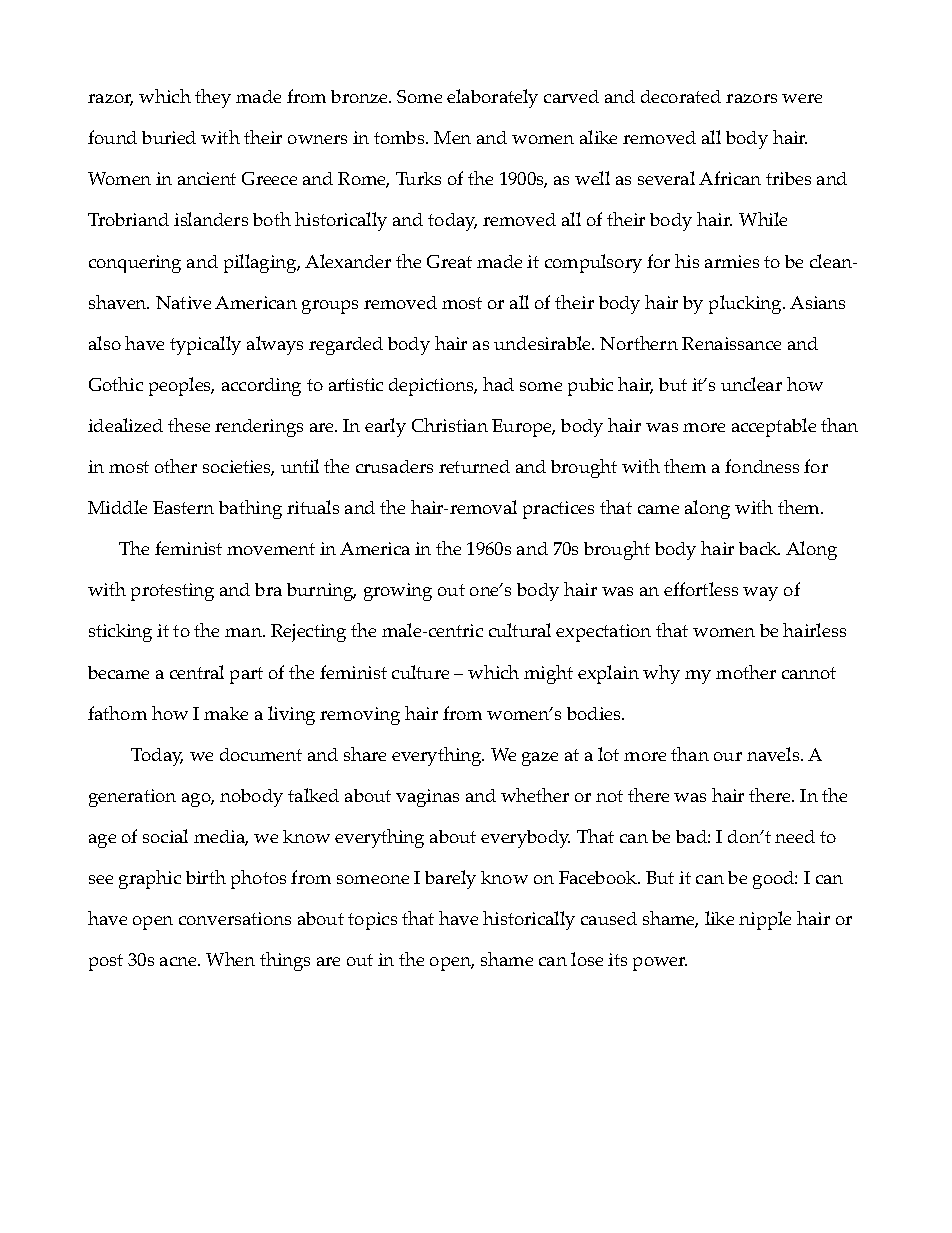 The width and height of the page is (952, 1233). Describe the element at coordinates (226, 713) in the page. I see `make` at that location.
